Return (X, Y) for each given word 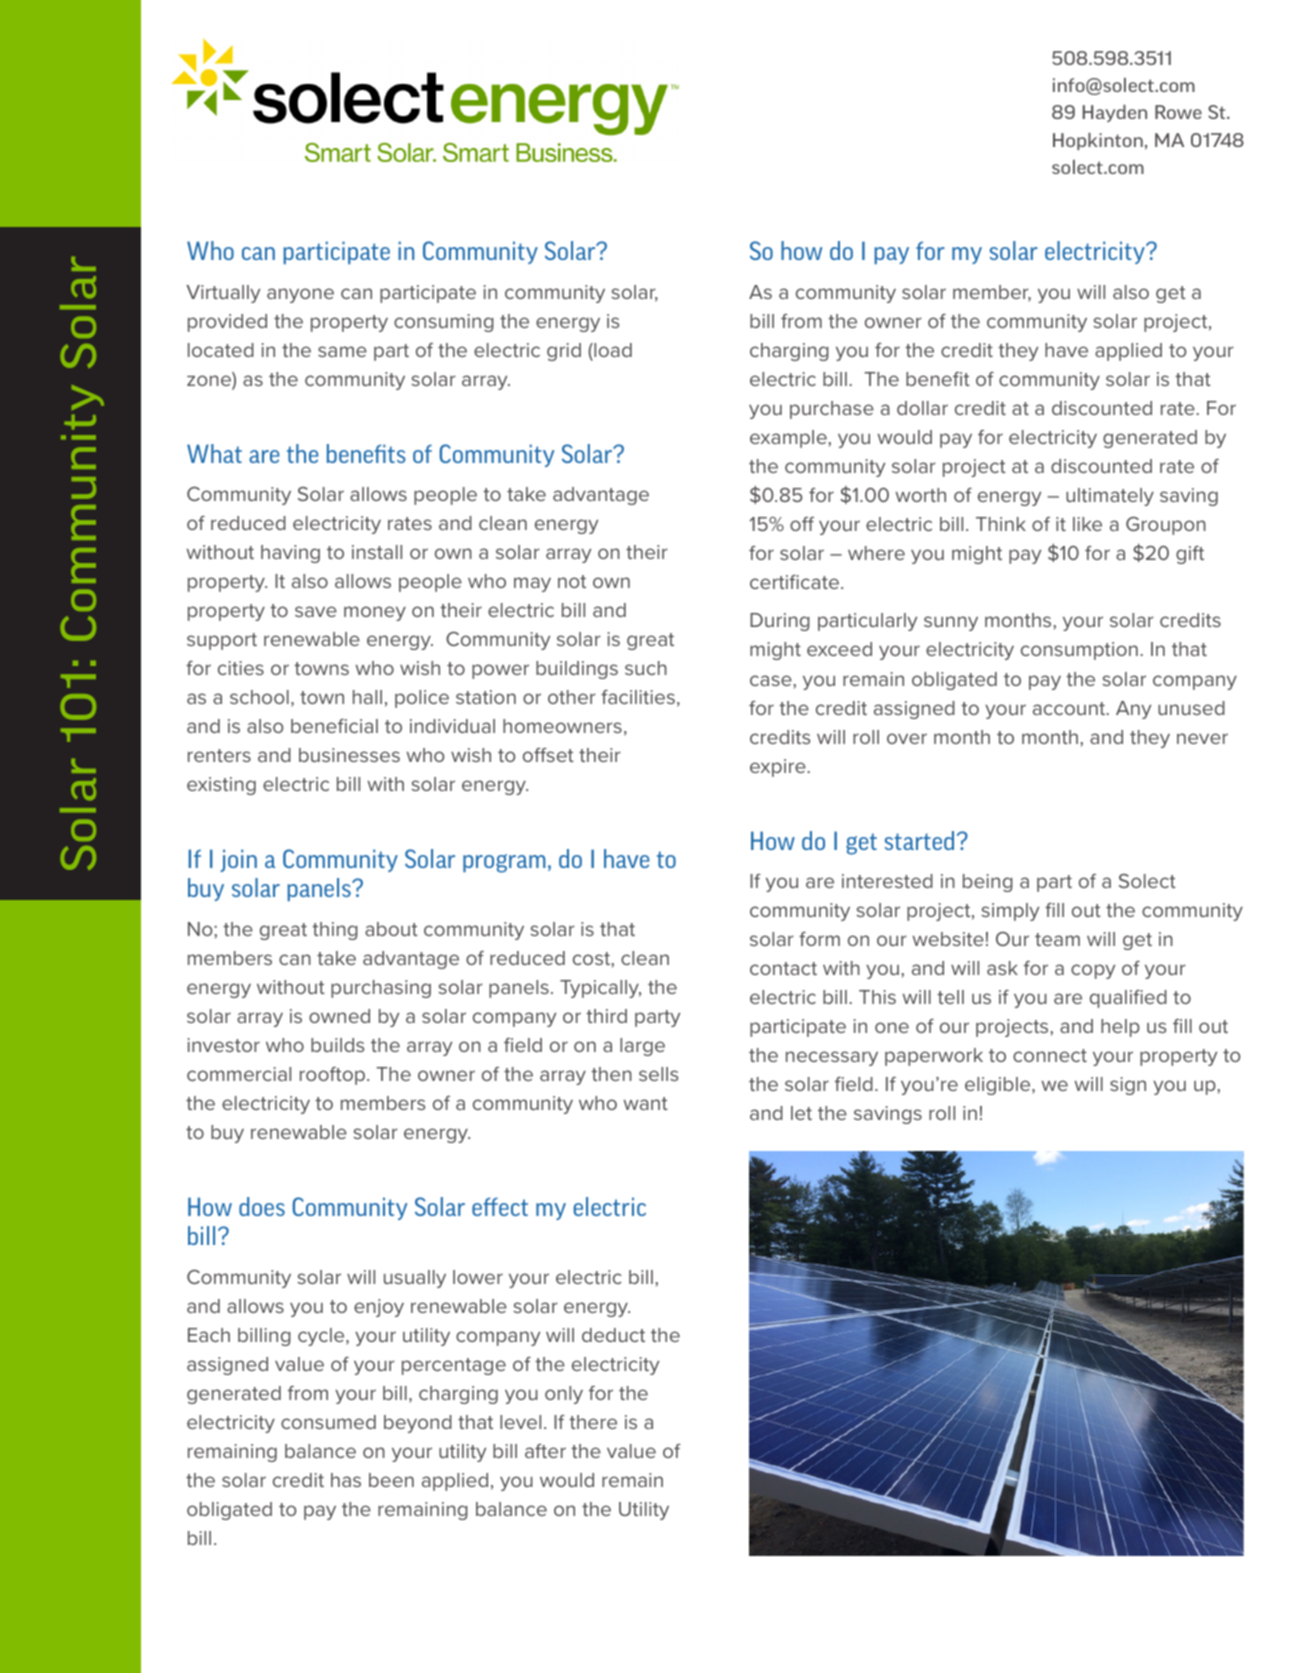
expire (779, 768)
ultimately (1110, 497)
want (645, 1103)
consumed (328, 1422)
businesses (349, 755)
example (789, 439)
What (214, 453)
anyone (300, 295)
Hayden (1115, 113)
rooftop (332, 1076)
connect (1050, 1055)
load (612, 350)
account (1070, 708)
